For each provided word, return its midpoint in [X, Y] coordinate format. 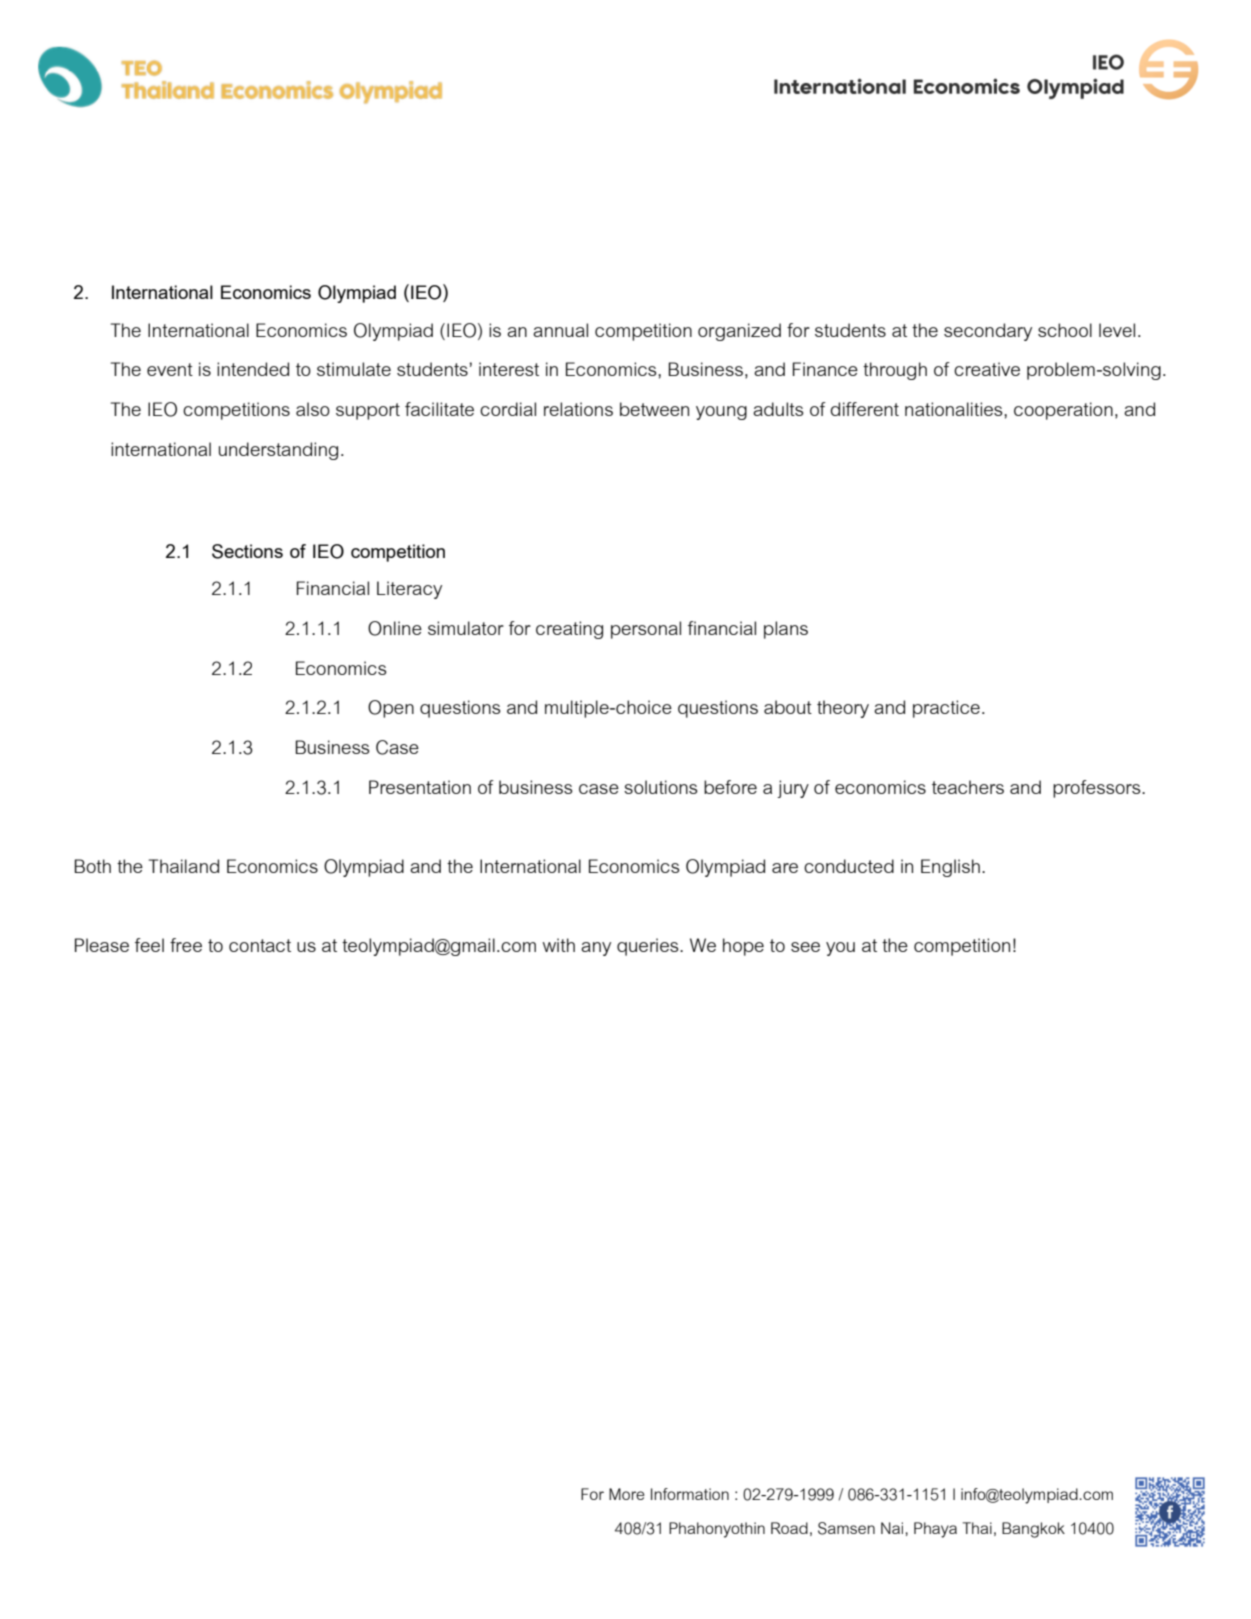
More [627, 1494]
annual [560, 330]
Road [789, 1528]
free [186, 945]
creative [987, 369]
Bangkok [1033, 1530]
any [596, 949]
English [950, 868]
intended [253, 369]
